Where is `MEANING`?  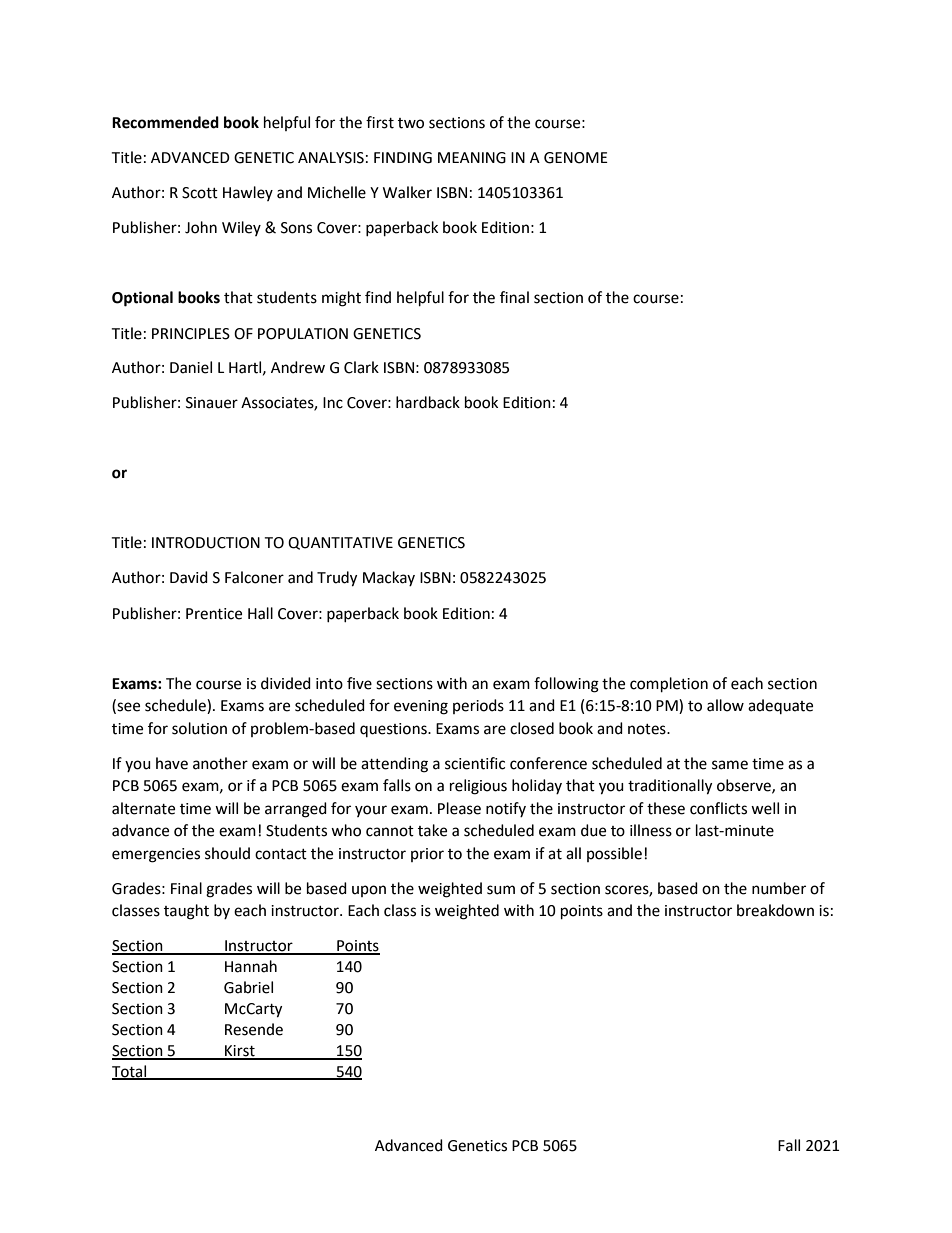 MEANING is located at coordinates (472, 158).
